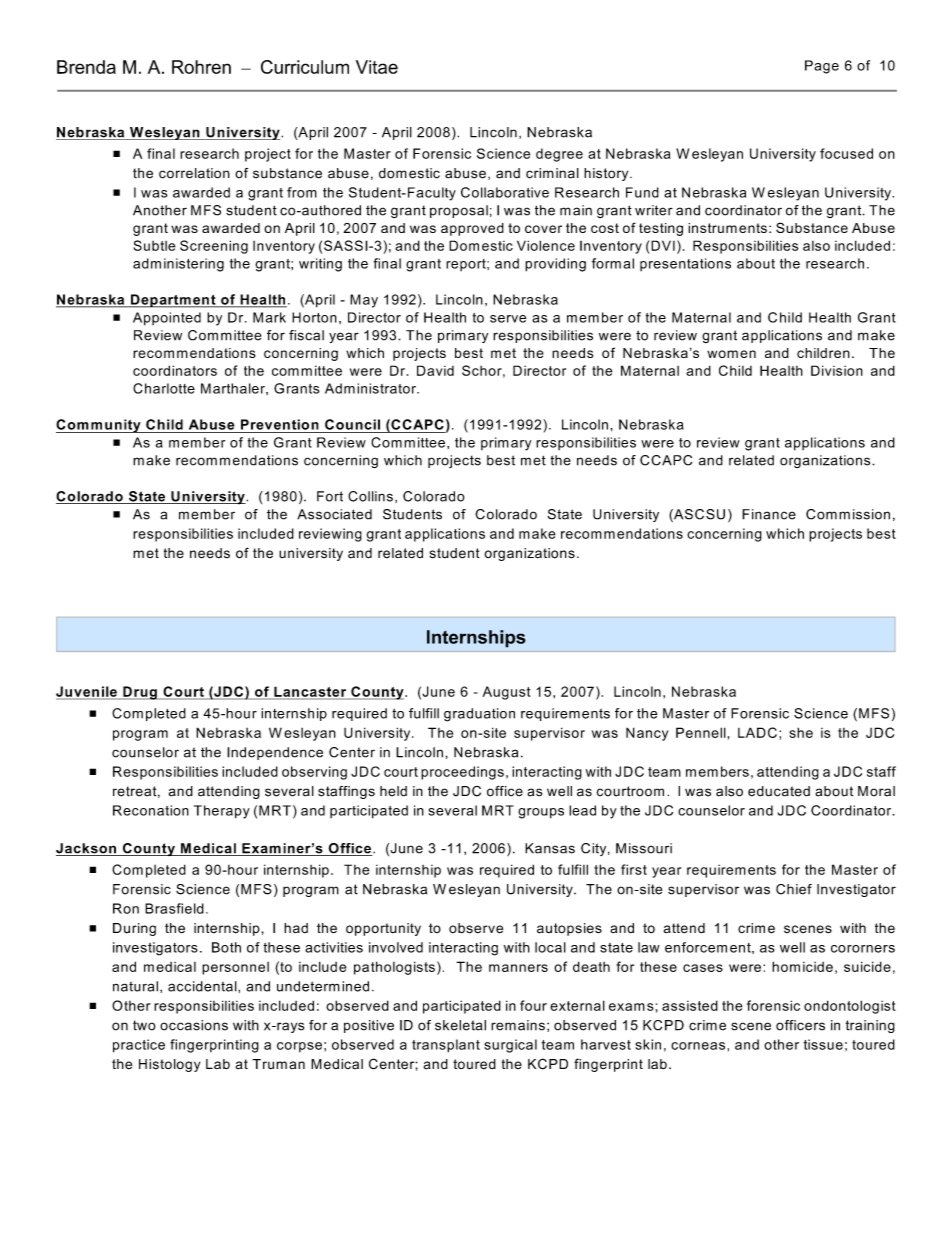 Image resolution: width=952 pixels, height=1233 pixels. What do you see at coordinates (86, 67) in the screenshot?
I see `Brenda` at bounding box center [86, 67].
